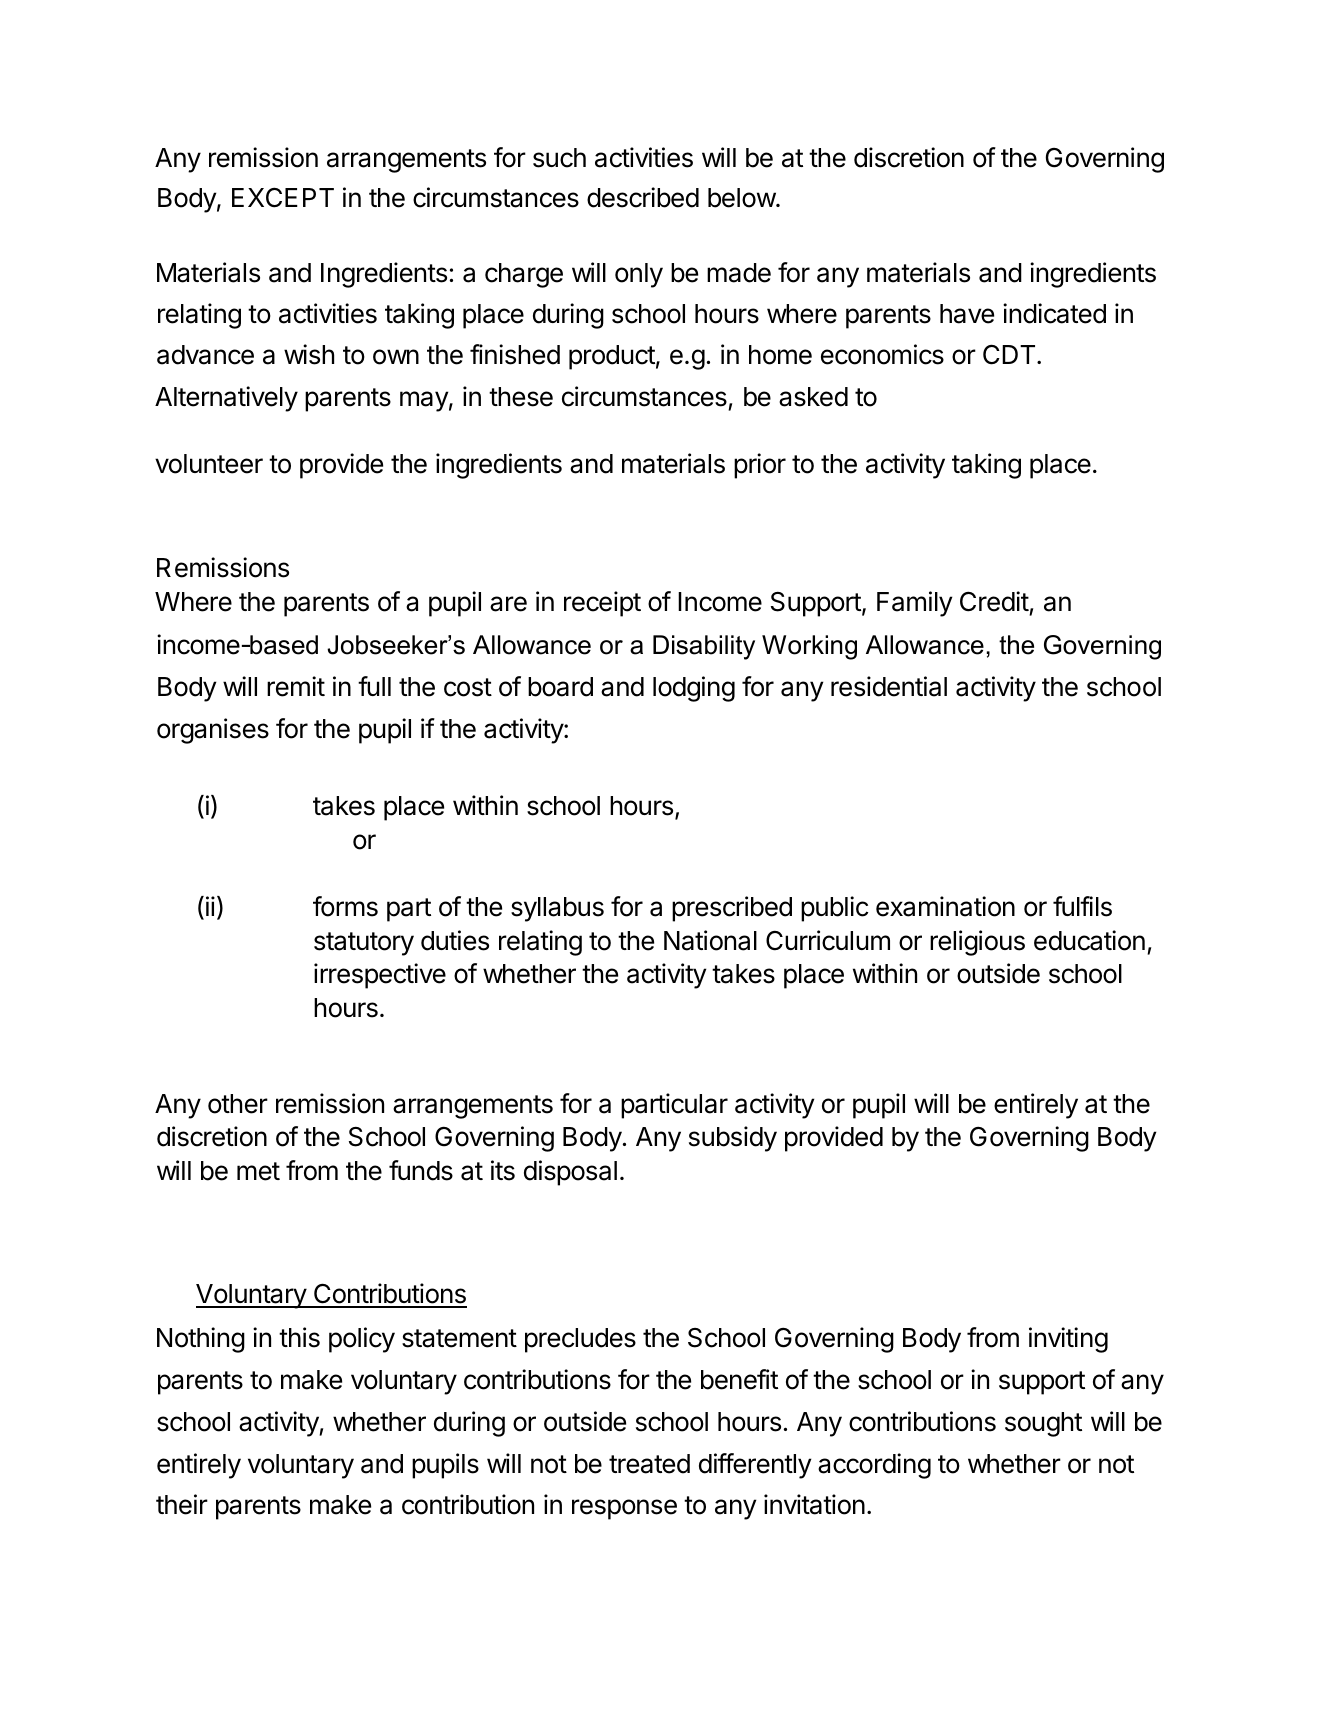 The width and height of the document is (1330, 1721). I want to click on examination, so click(945, 906).
